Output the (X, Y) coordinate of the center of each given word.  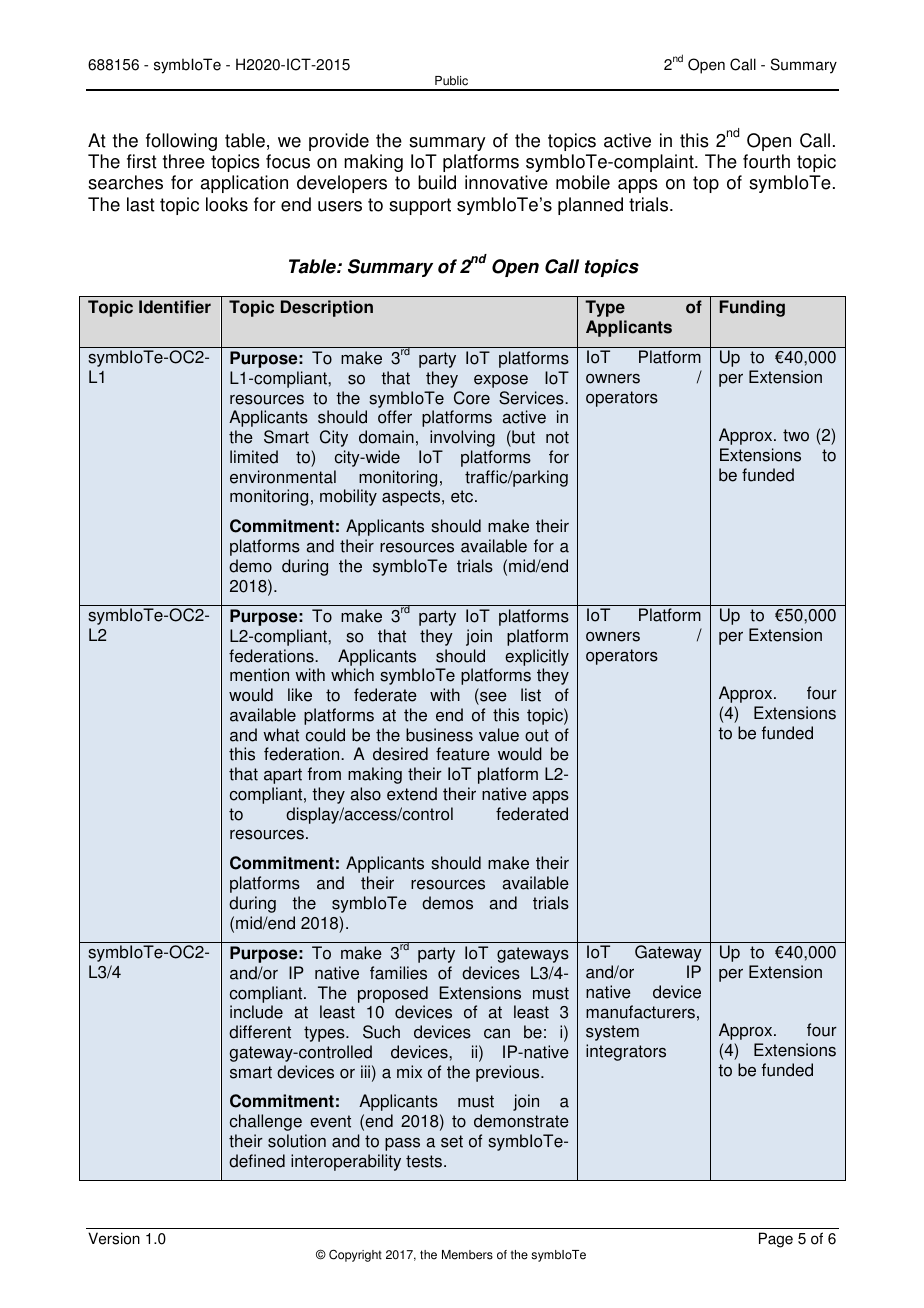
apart (283, 776)
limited (254, 457)
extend (412, 794)
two (796, 435)
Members (467, 1255)
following (181, 142)
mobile (583, 182)
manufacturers (640, 1012)
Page (776, 1240)
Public (451, 81)
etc (463, 496)
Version (114, 1238)
